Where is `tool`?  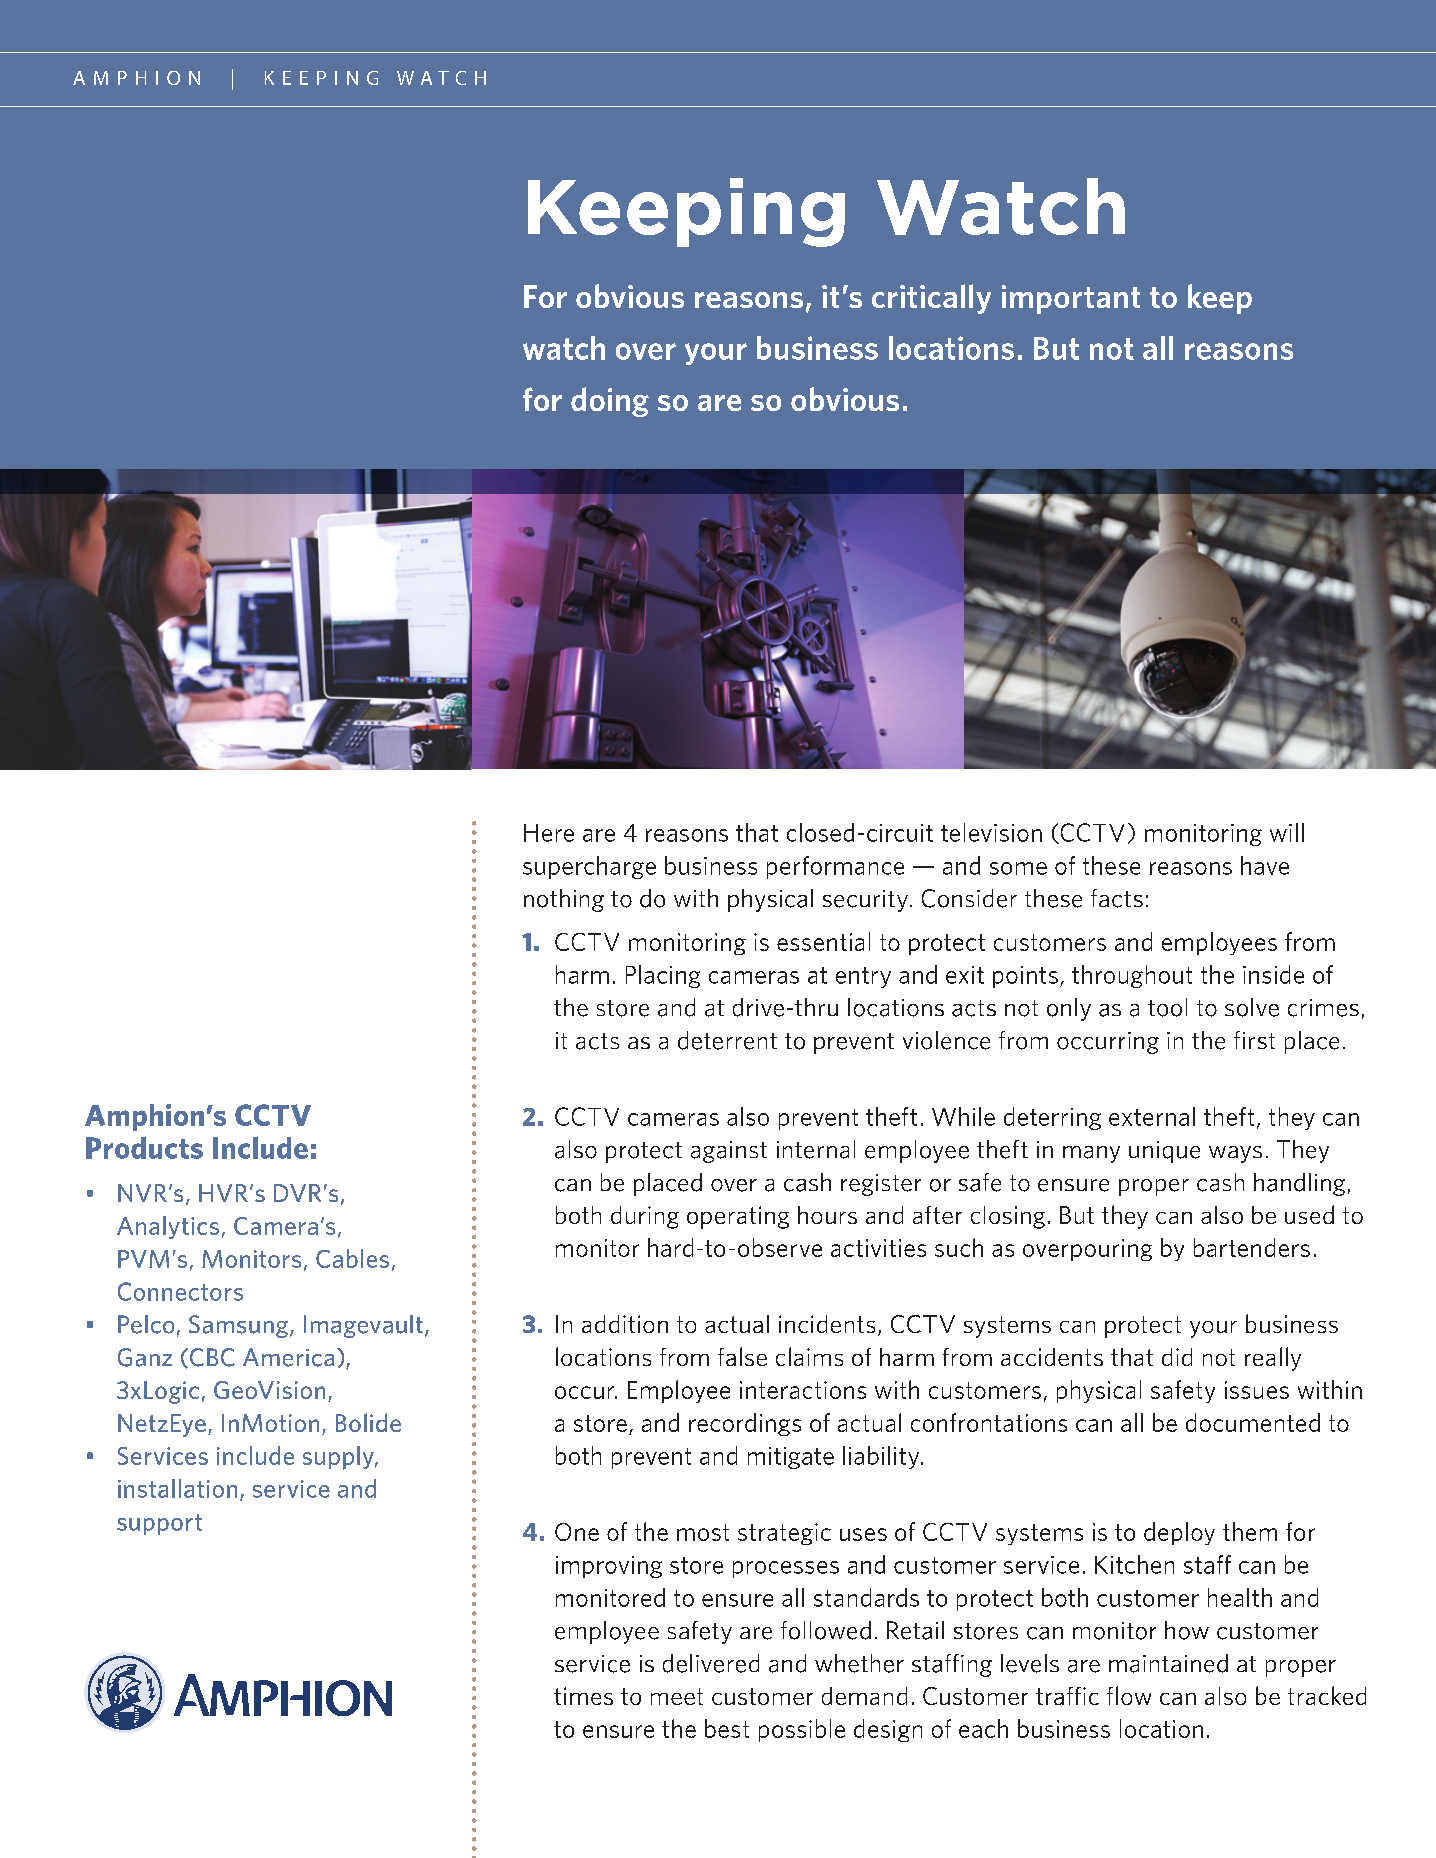
tool is located at coordinates (1167, 1007).
